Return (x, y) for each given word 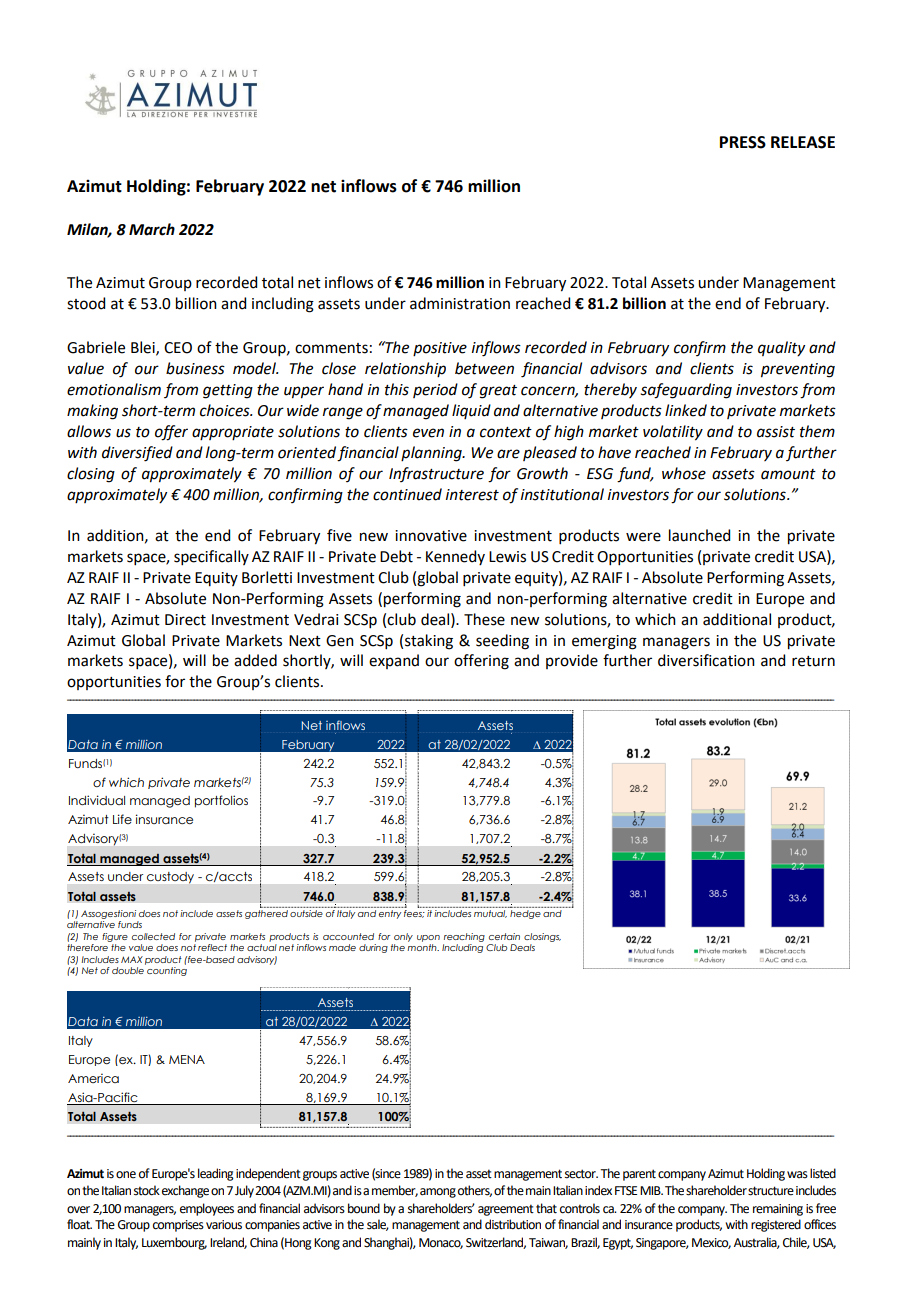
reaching (464, 937)
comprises (178, 1226)
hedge (525, 914)
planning (432, 454)
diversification (706, 660)
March (152, 229)
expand (394, 661)
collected (153, 936)
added (255, 660)
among (438, 1193)
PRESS (743, 142)
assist (776, 432)
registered (776, 1225)
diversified (137, 454)
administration (460, 303)
